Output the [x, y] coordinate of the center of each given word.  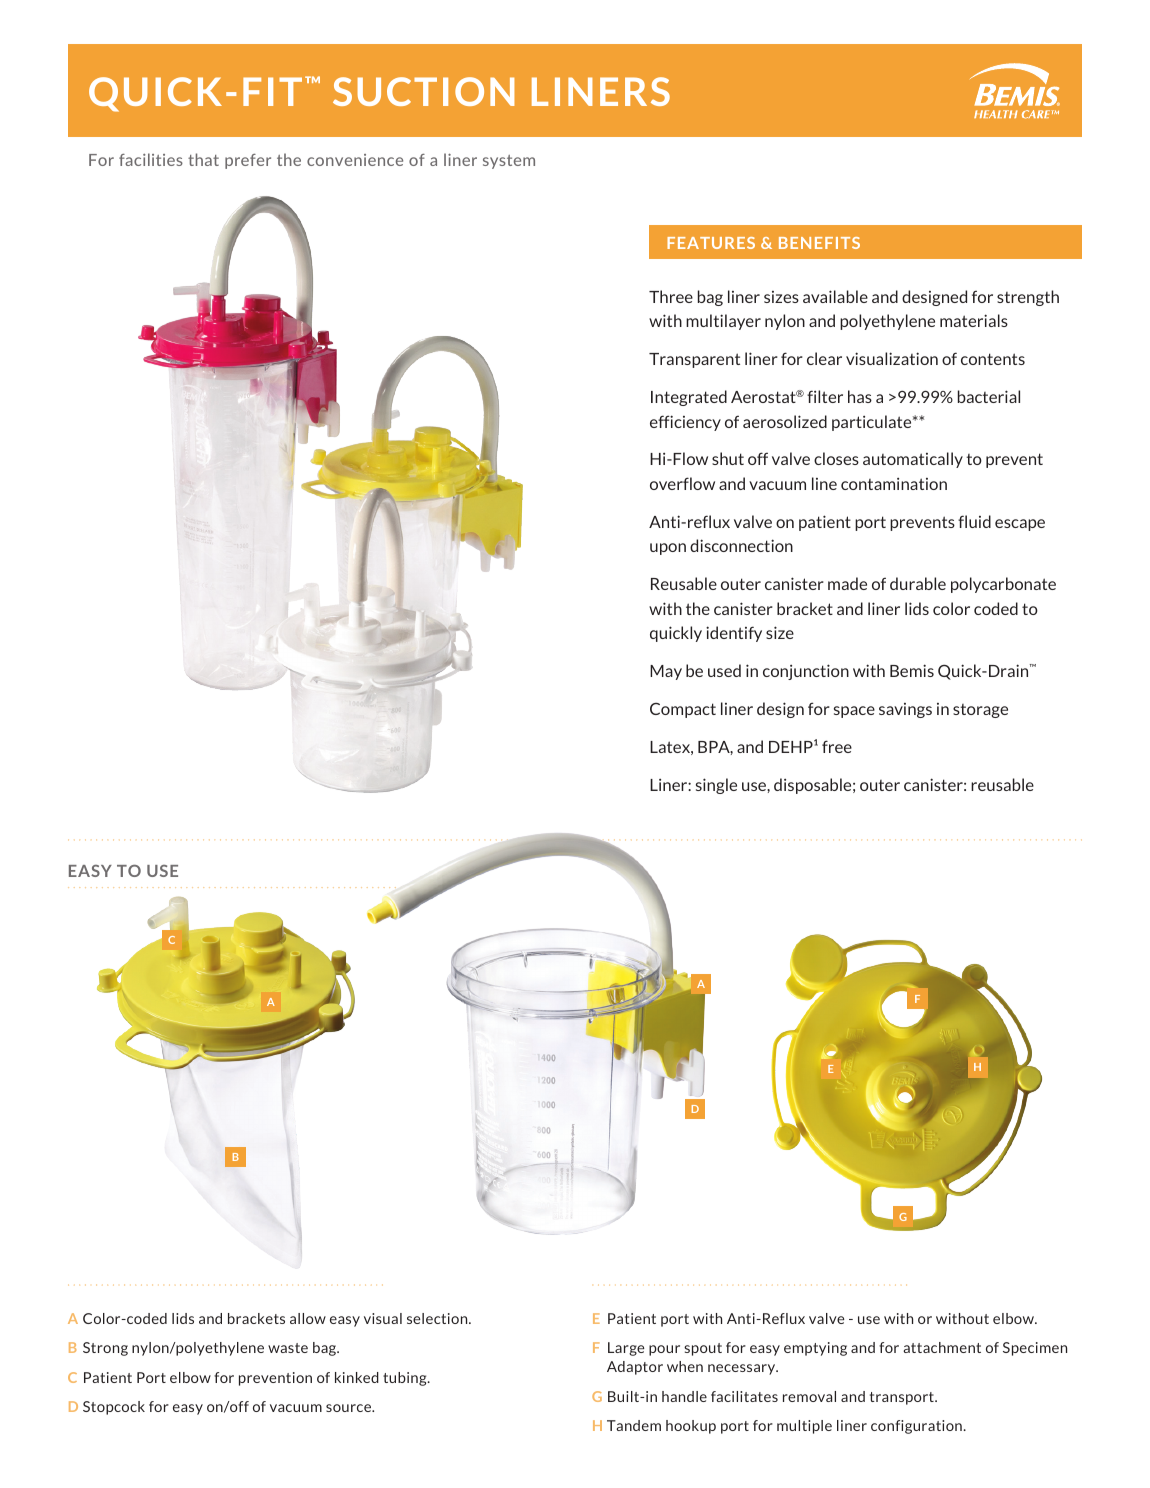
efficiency [685, 423]
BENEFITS [819, 243]
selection [438, 1318]
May [666, 672]
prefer [248, 161]
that [203, 159]
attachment [942, 1347]
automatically [913, 460]
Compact [683, 710]
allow [308, 1318]
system [509, 162]
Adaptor [635, 1368]
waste [288, 1348]
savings [905, 710]
